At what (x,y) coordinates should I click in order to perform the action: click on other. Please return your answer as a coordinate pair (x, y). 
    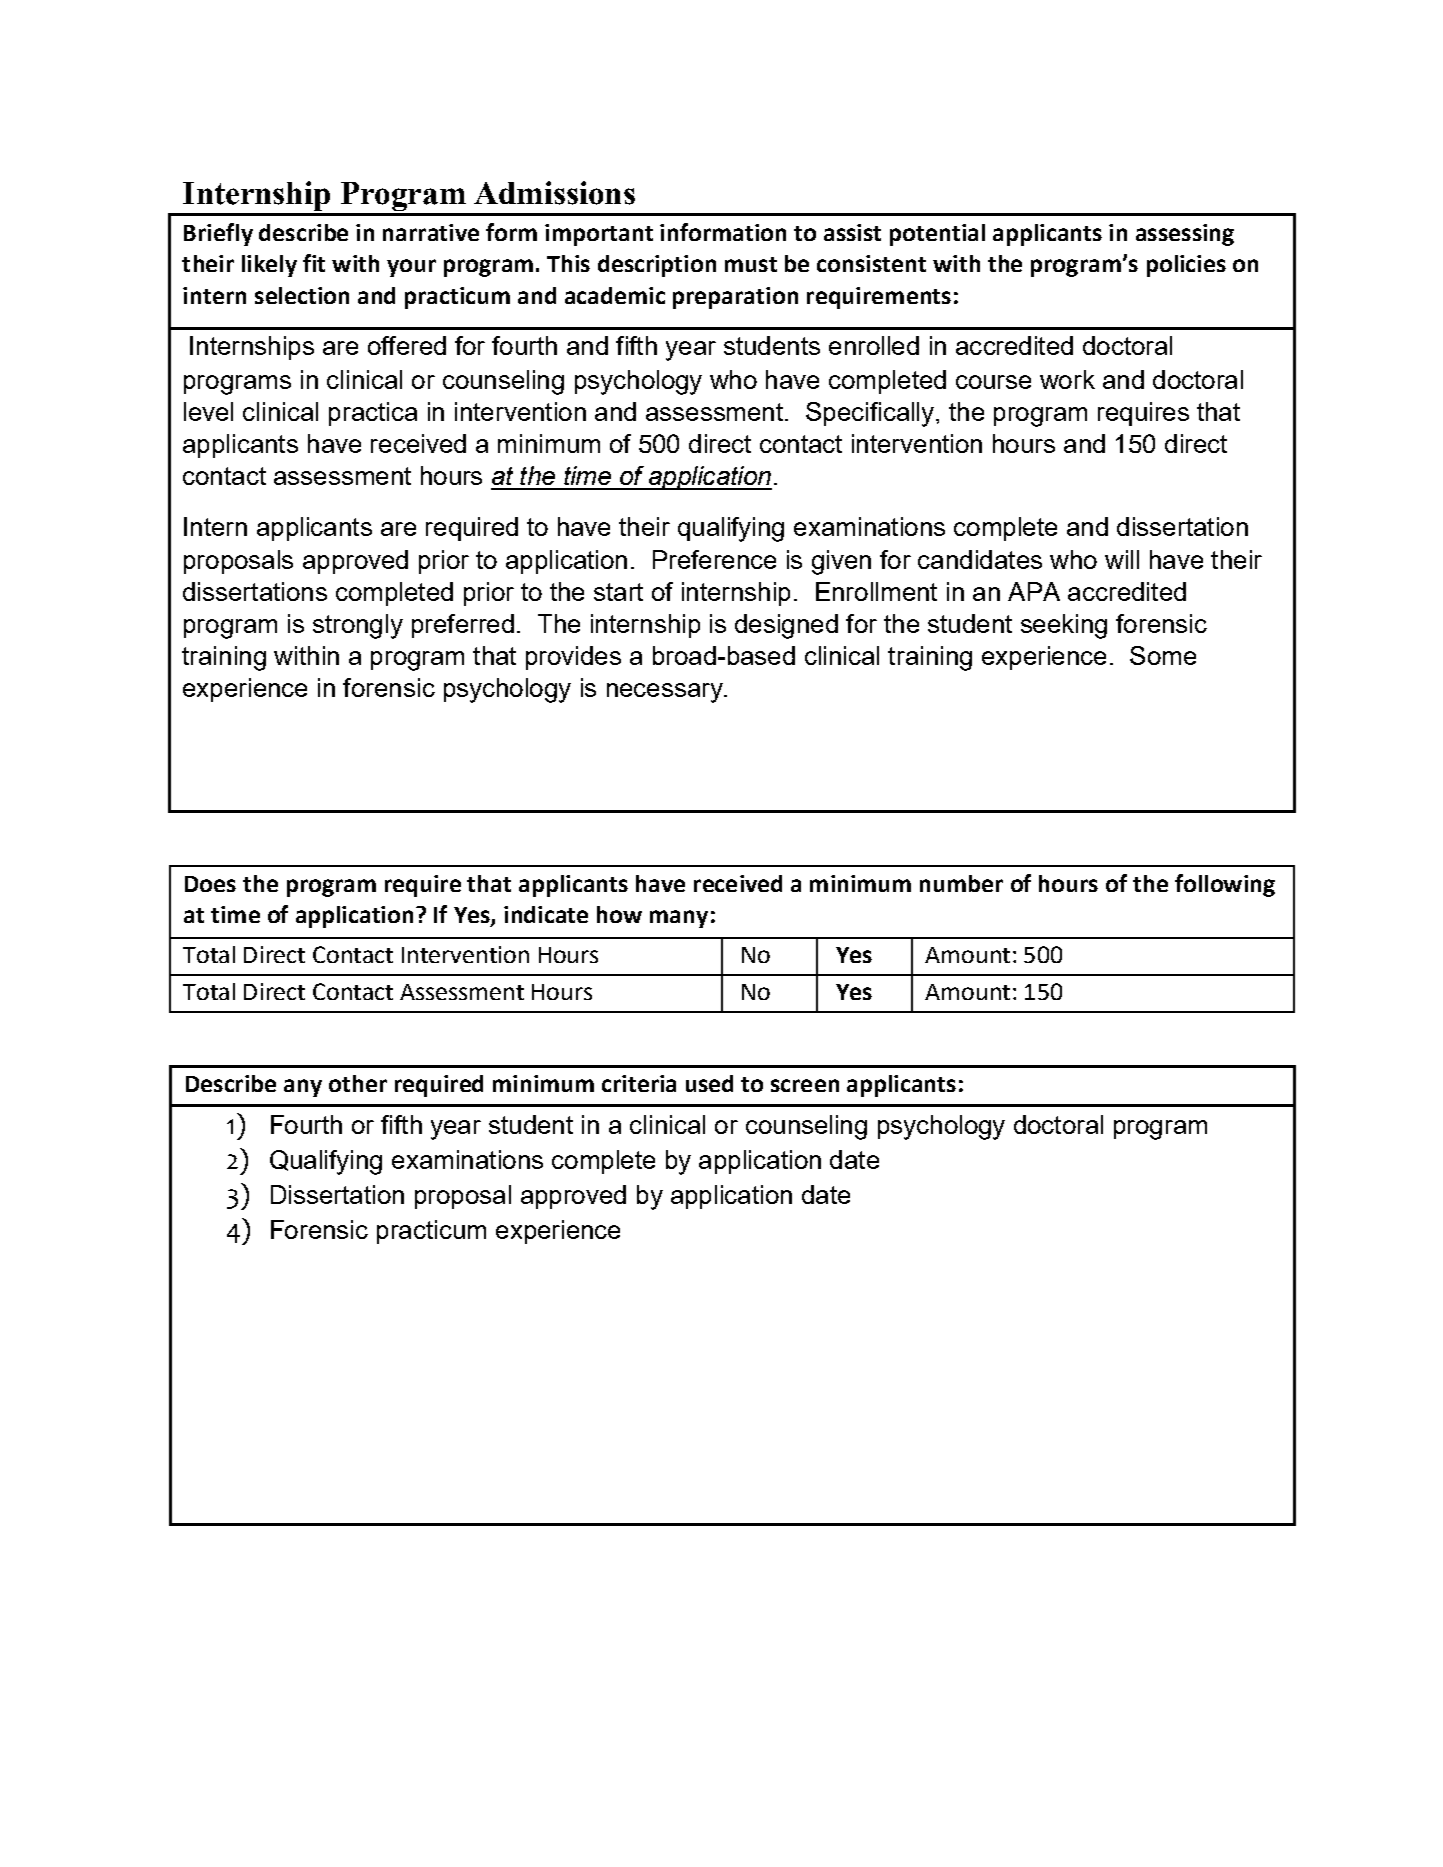
    Looking at the image, I should click on (358, 1083).
